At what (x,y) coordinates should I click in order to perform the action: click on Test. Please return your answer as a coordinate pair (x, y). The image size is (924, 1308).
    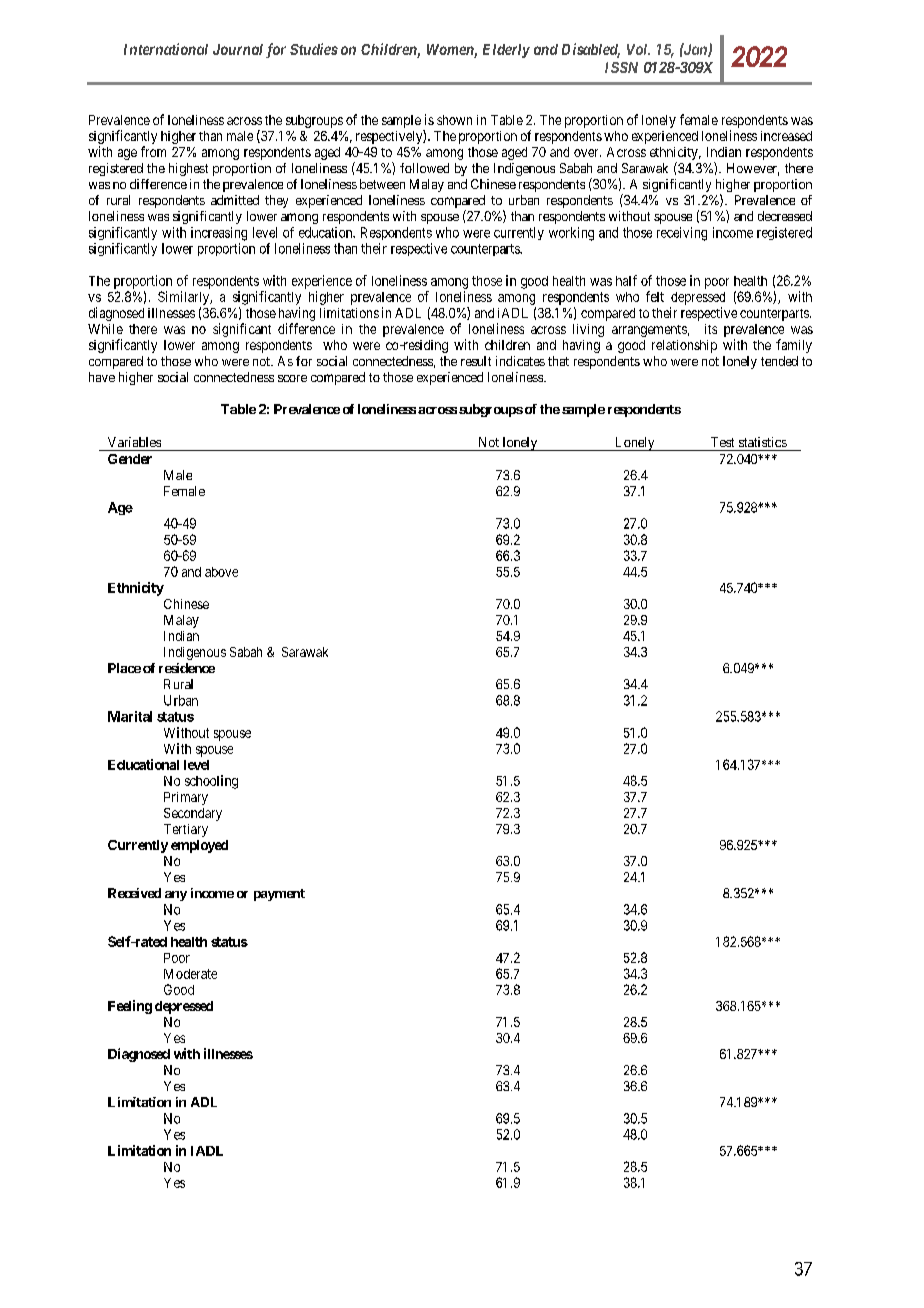
    Looking at the image, I should click on (722, 442).
